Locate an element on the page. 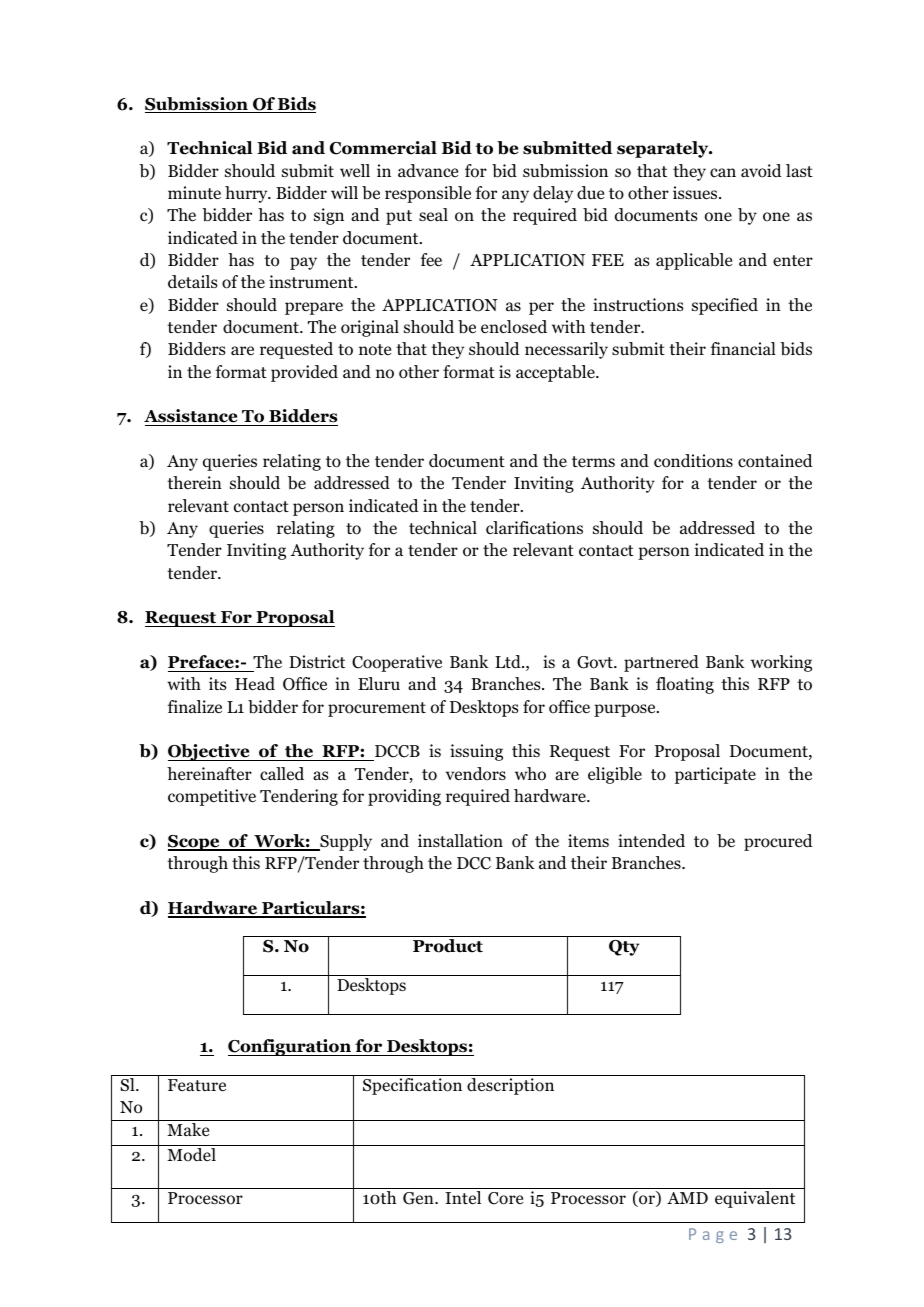 The image size is (924, 1307). therein is located at coordinates (194, 482).
